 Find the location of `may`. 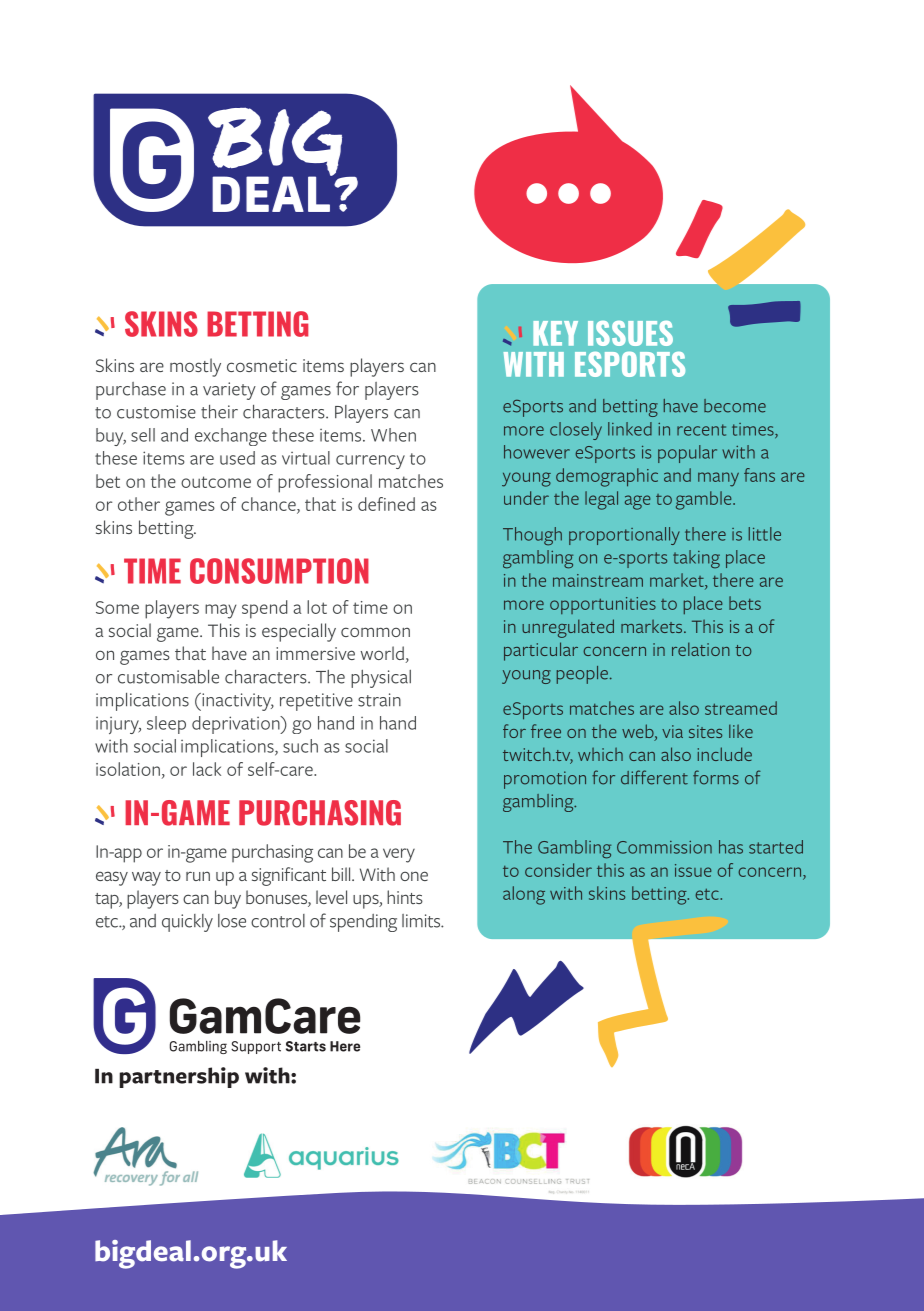

may is located at coordinates (220, 611).
